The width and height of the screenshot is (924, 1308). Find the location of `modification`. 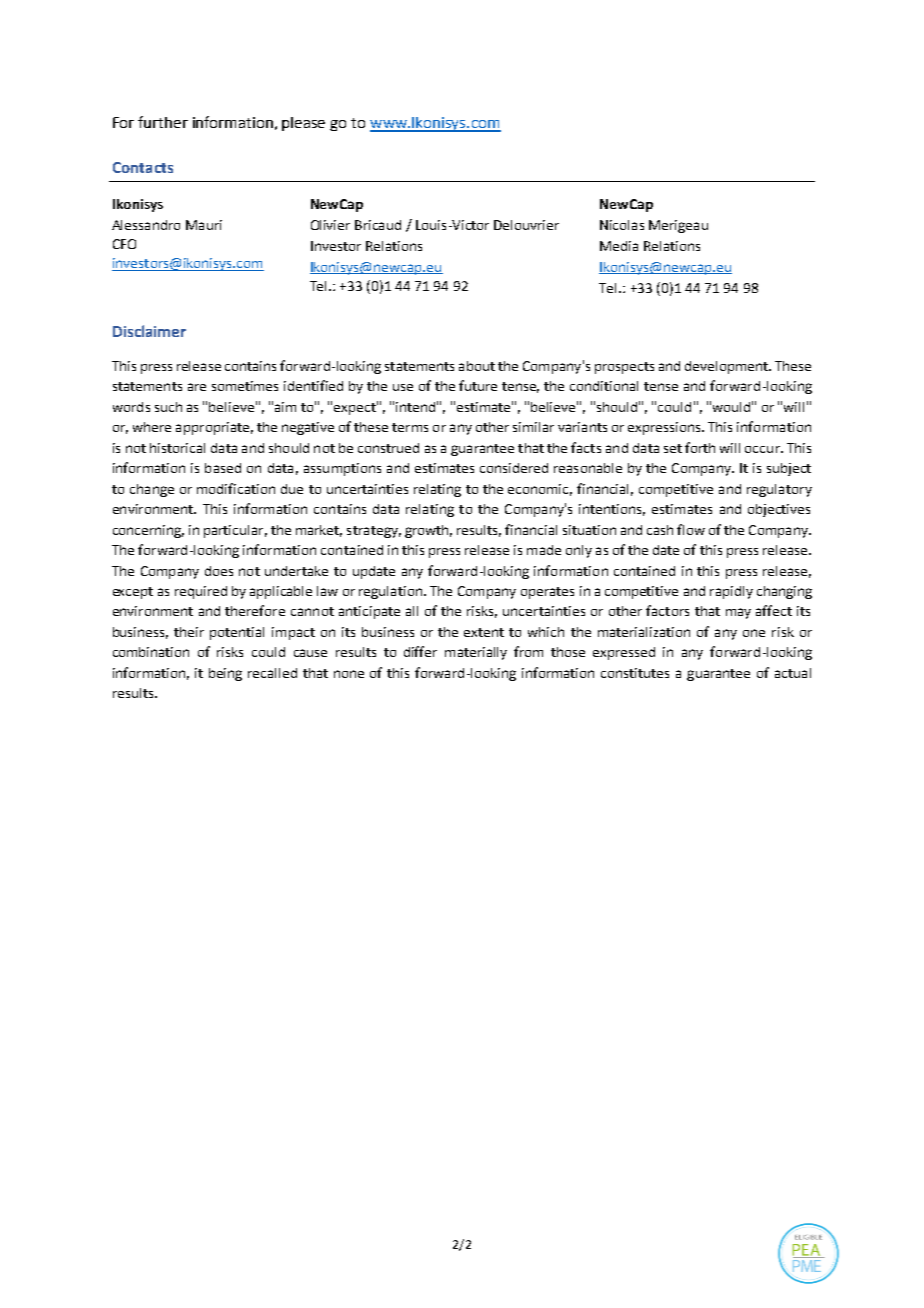

modification is located at coordinates (236, 488).
